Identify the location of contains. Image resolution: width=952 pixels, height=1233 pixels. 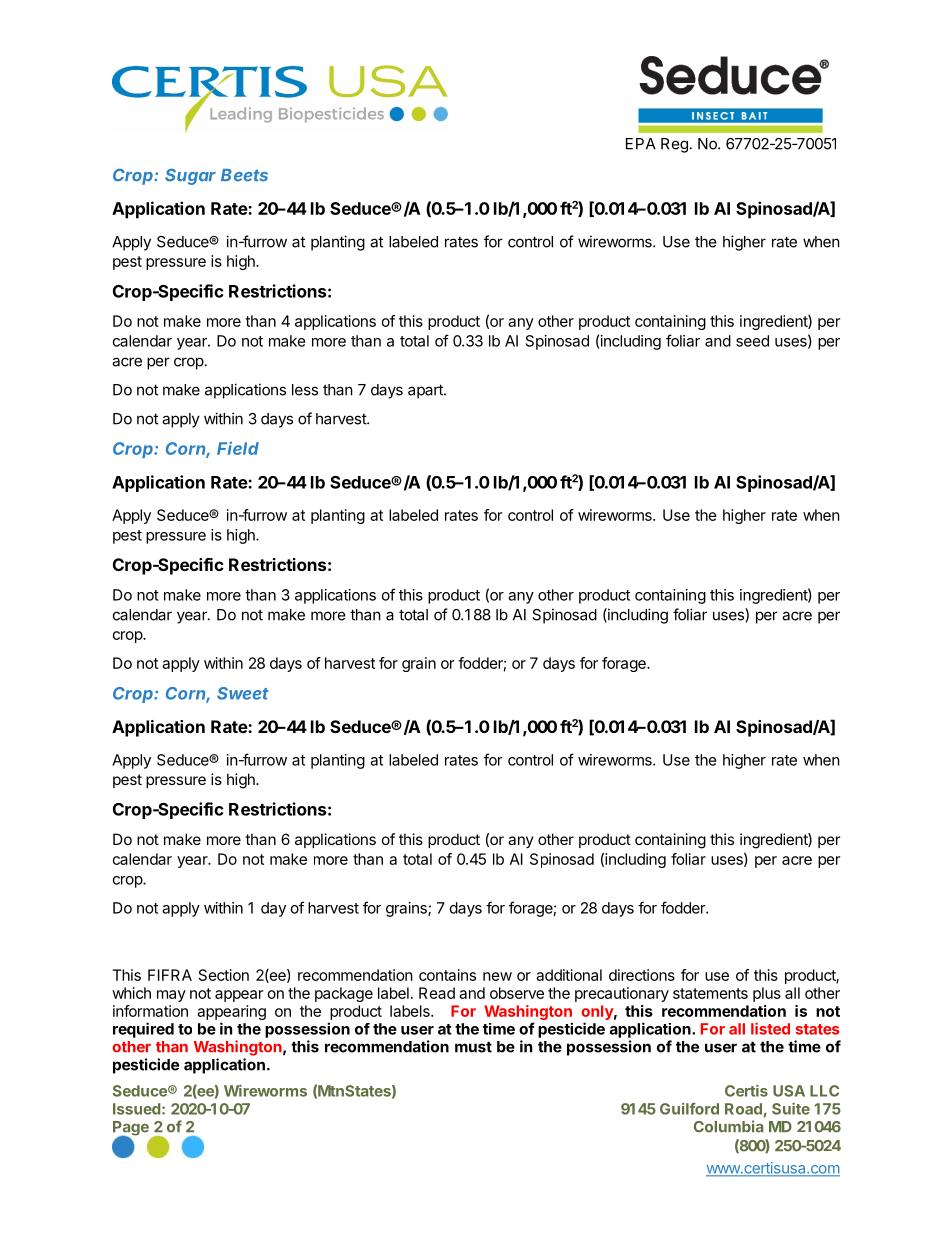
(447, 975).
